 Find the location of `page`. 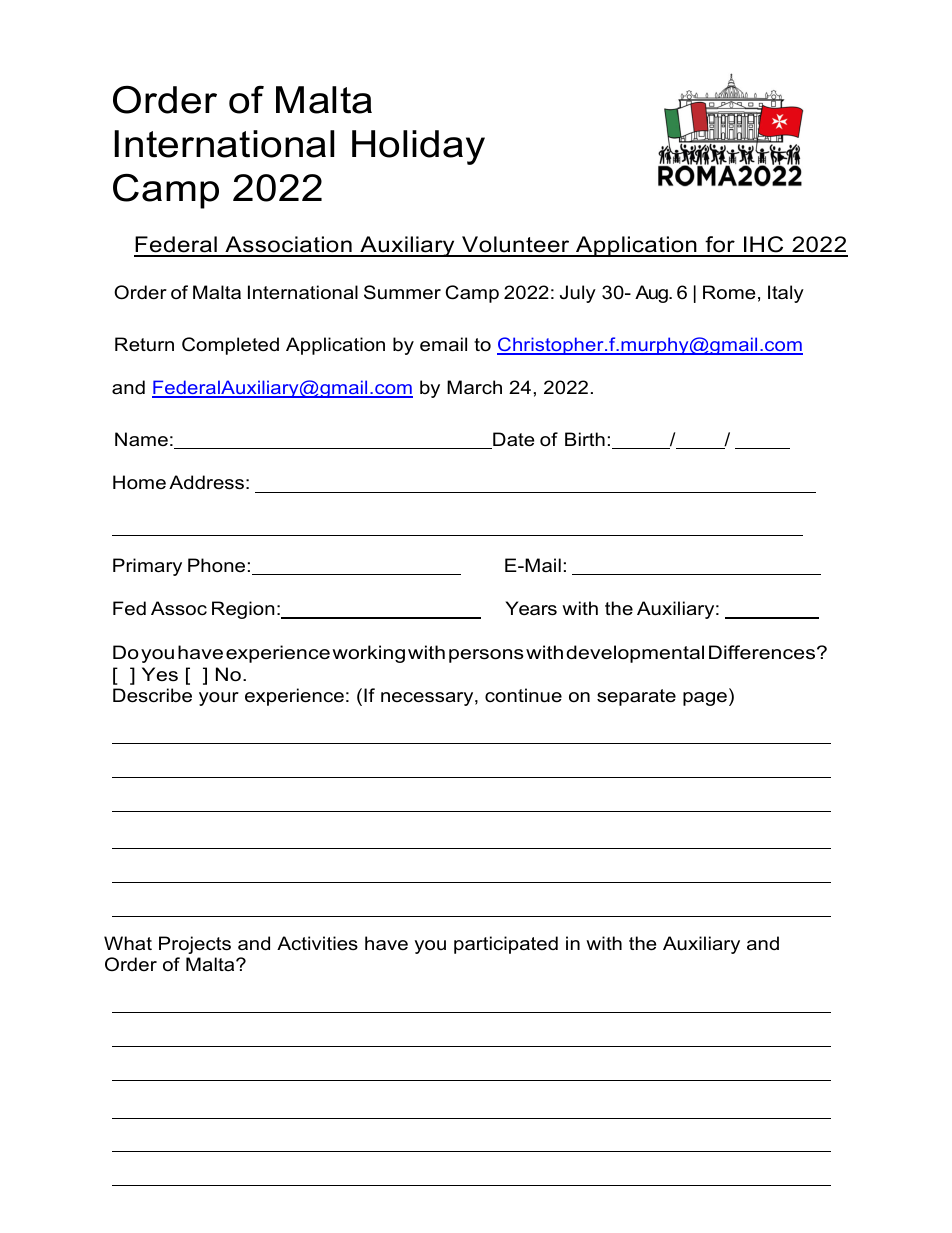

page is located at coordinates (705, 699).
